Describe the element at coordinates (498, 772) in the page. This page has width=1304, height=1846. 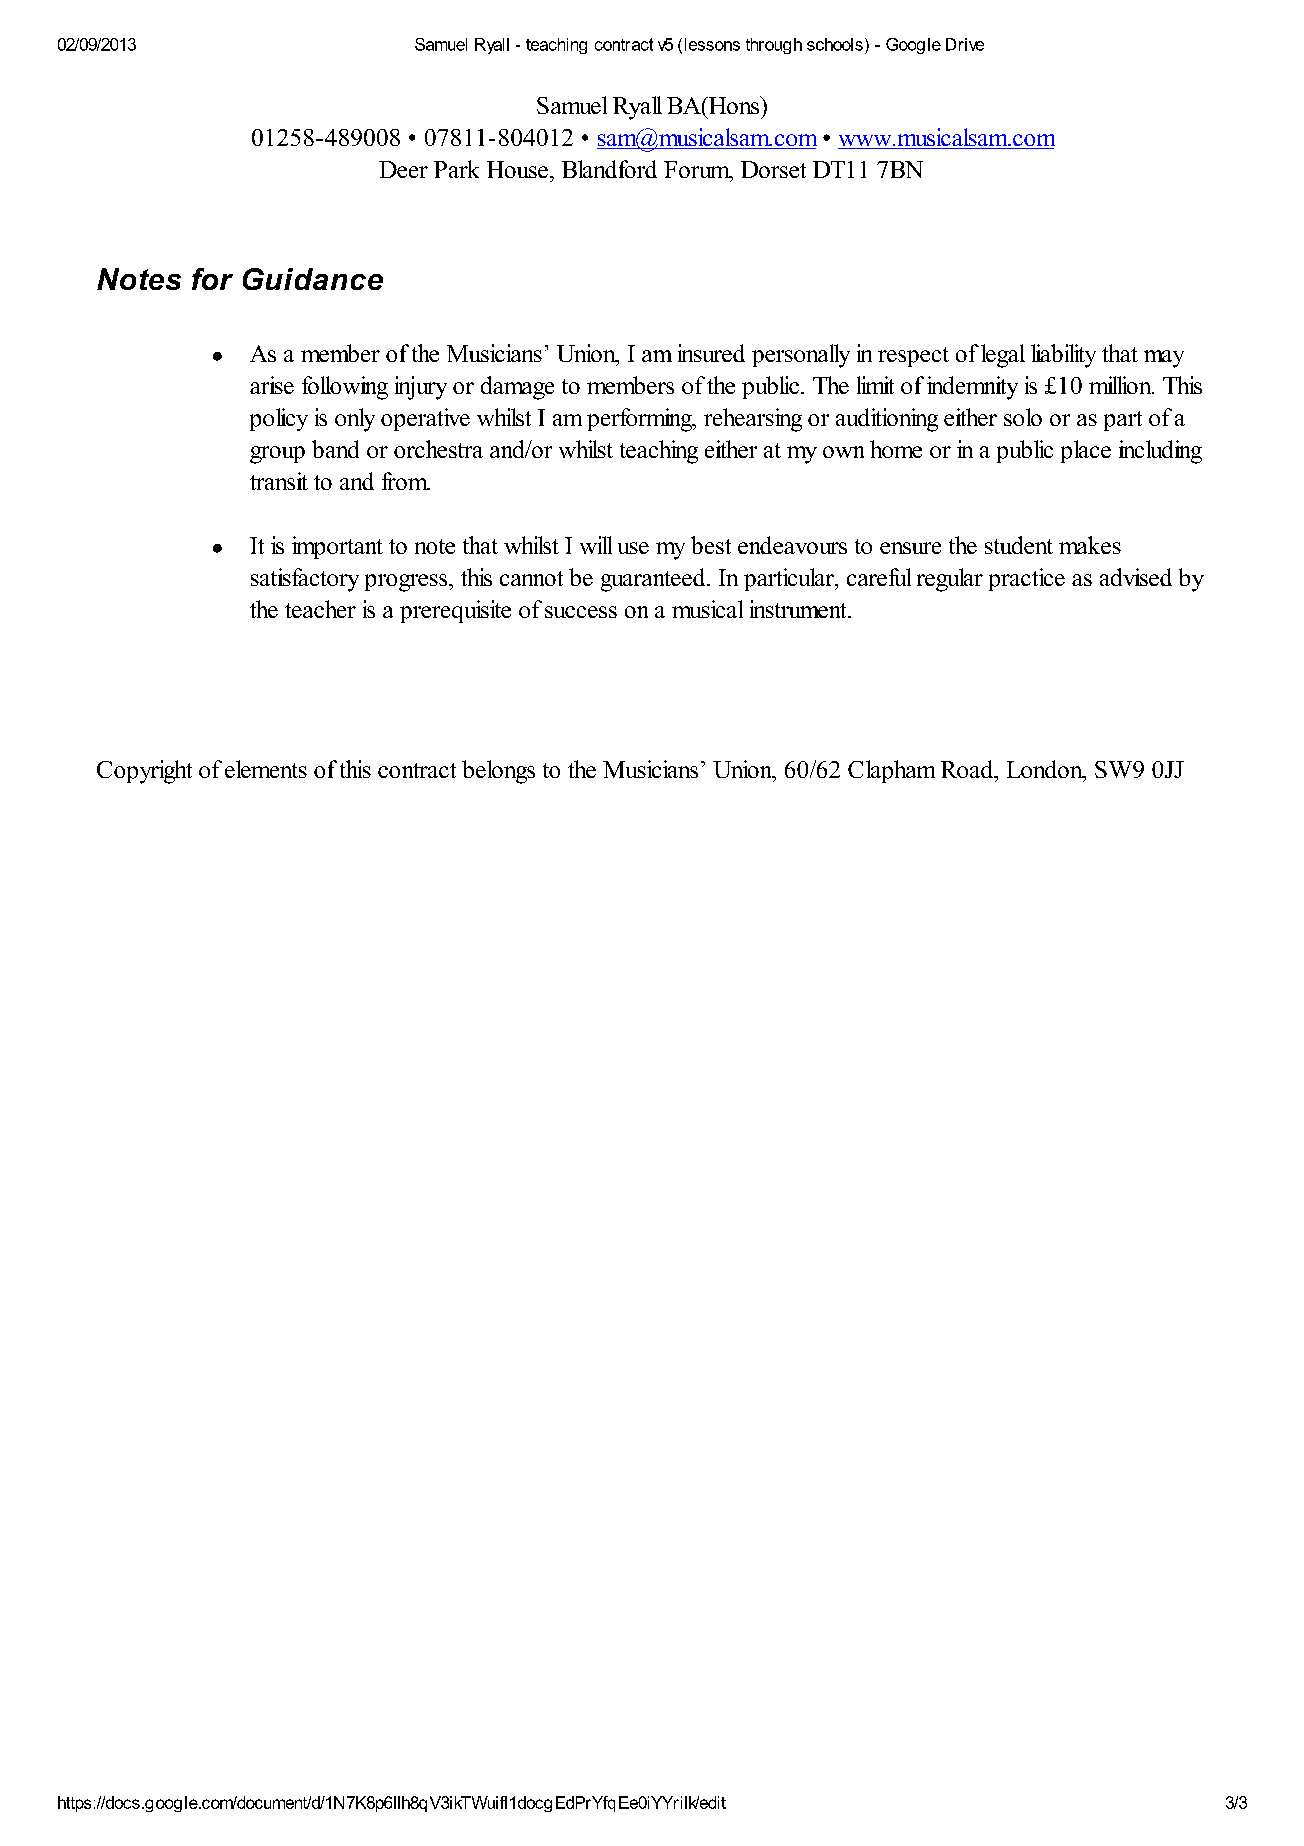
I see `belongs` at that location.
